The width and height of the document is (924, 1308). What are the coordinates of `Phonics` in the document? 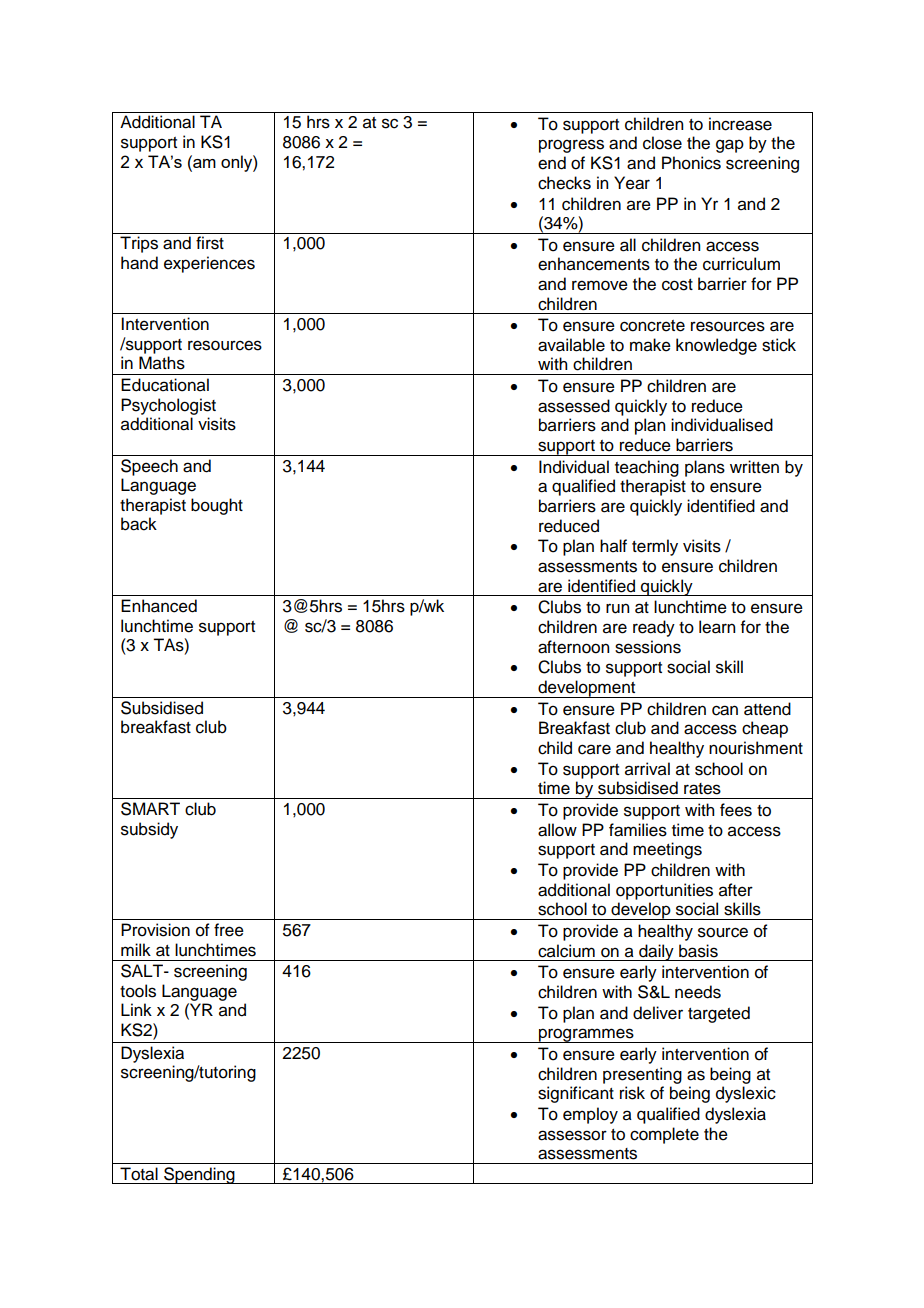 It's located at (691, 163).
